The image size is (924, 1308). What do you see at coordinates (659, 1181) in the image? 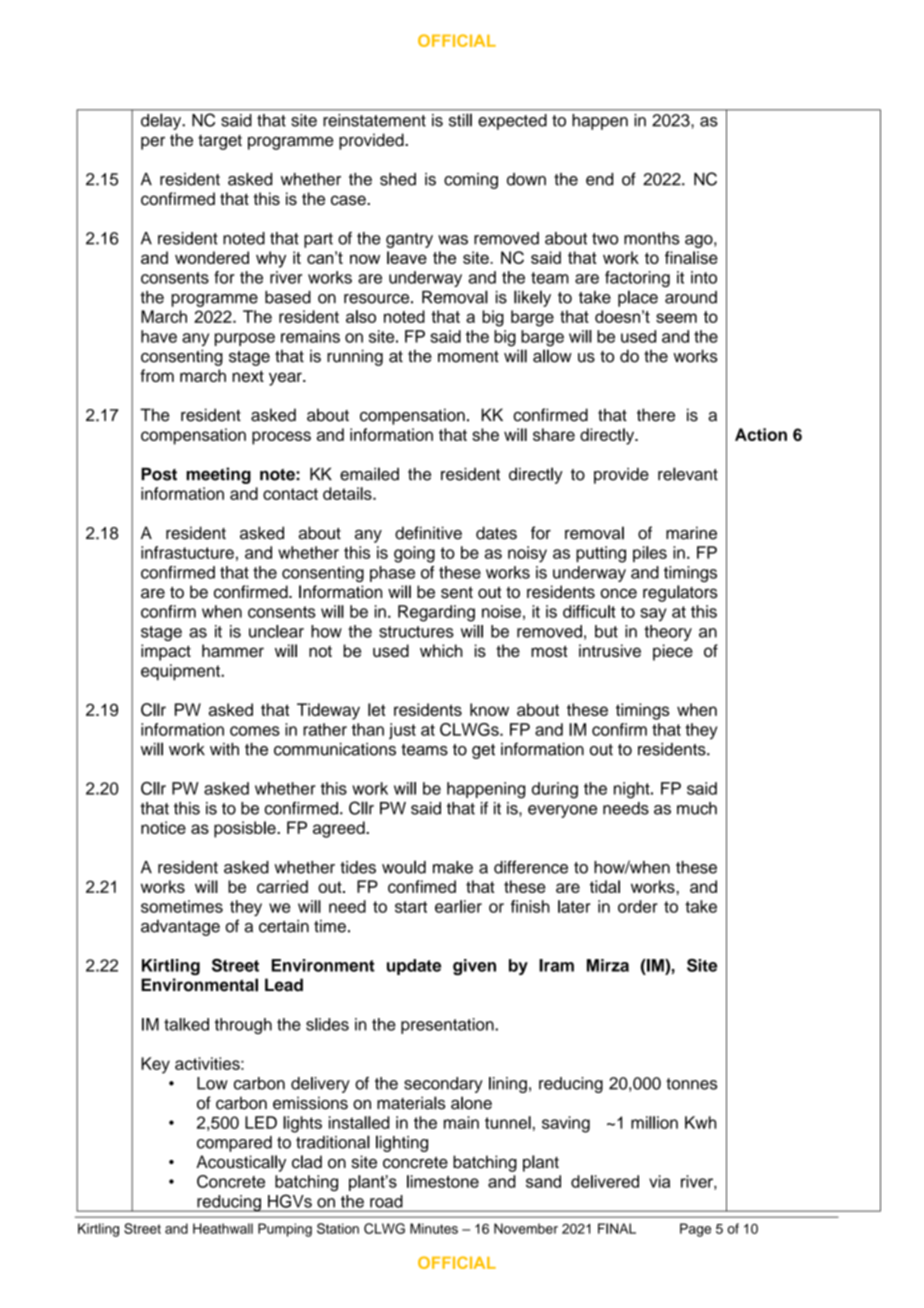
I see `via` at bounding box center [659, 1181].
